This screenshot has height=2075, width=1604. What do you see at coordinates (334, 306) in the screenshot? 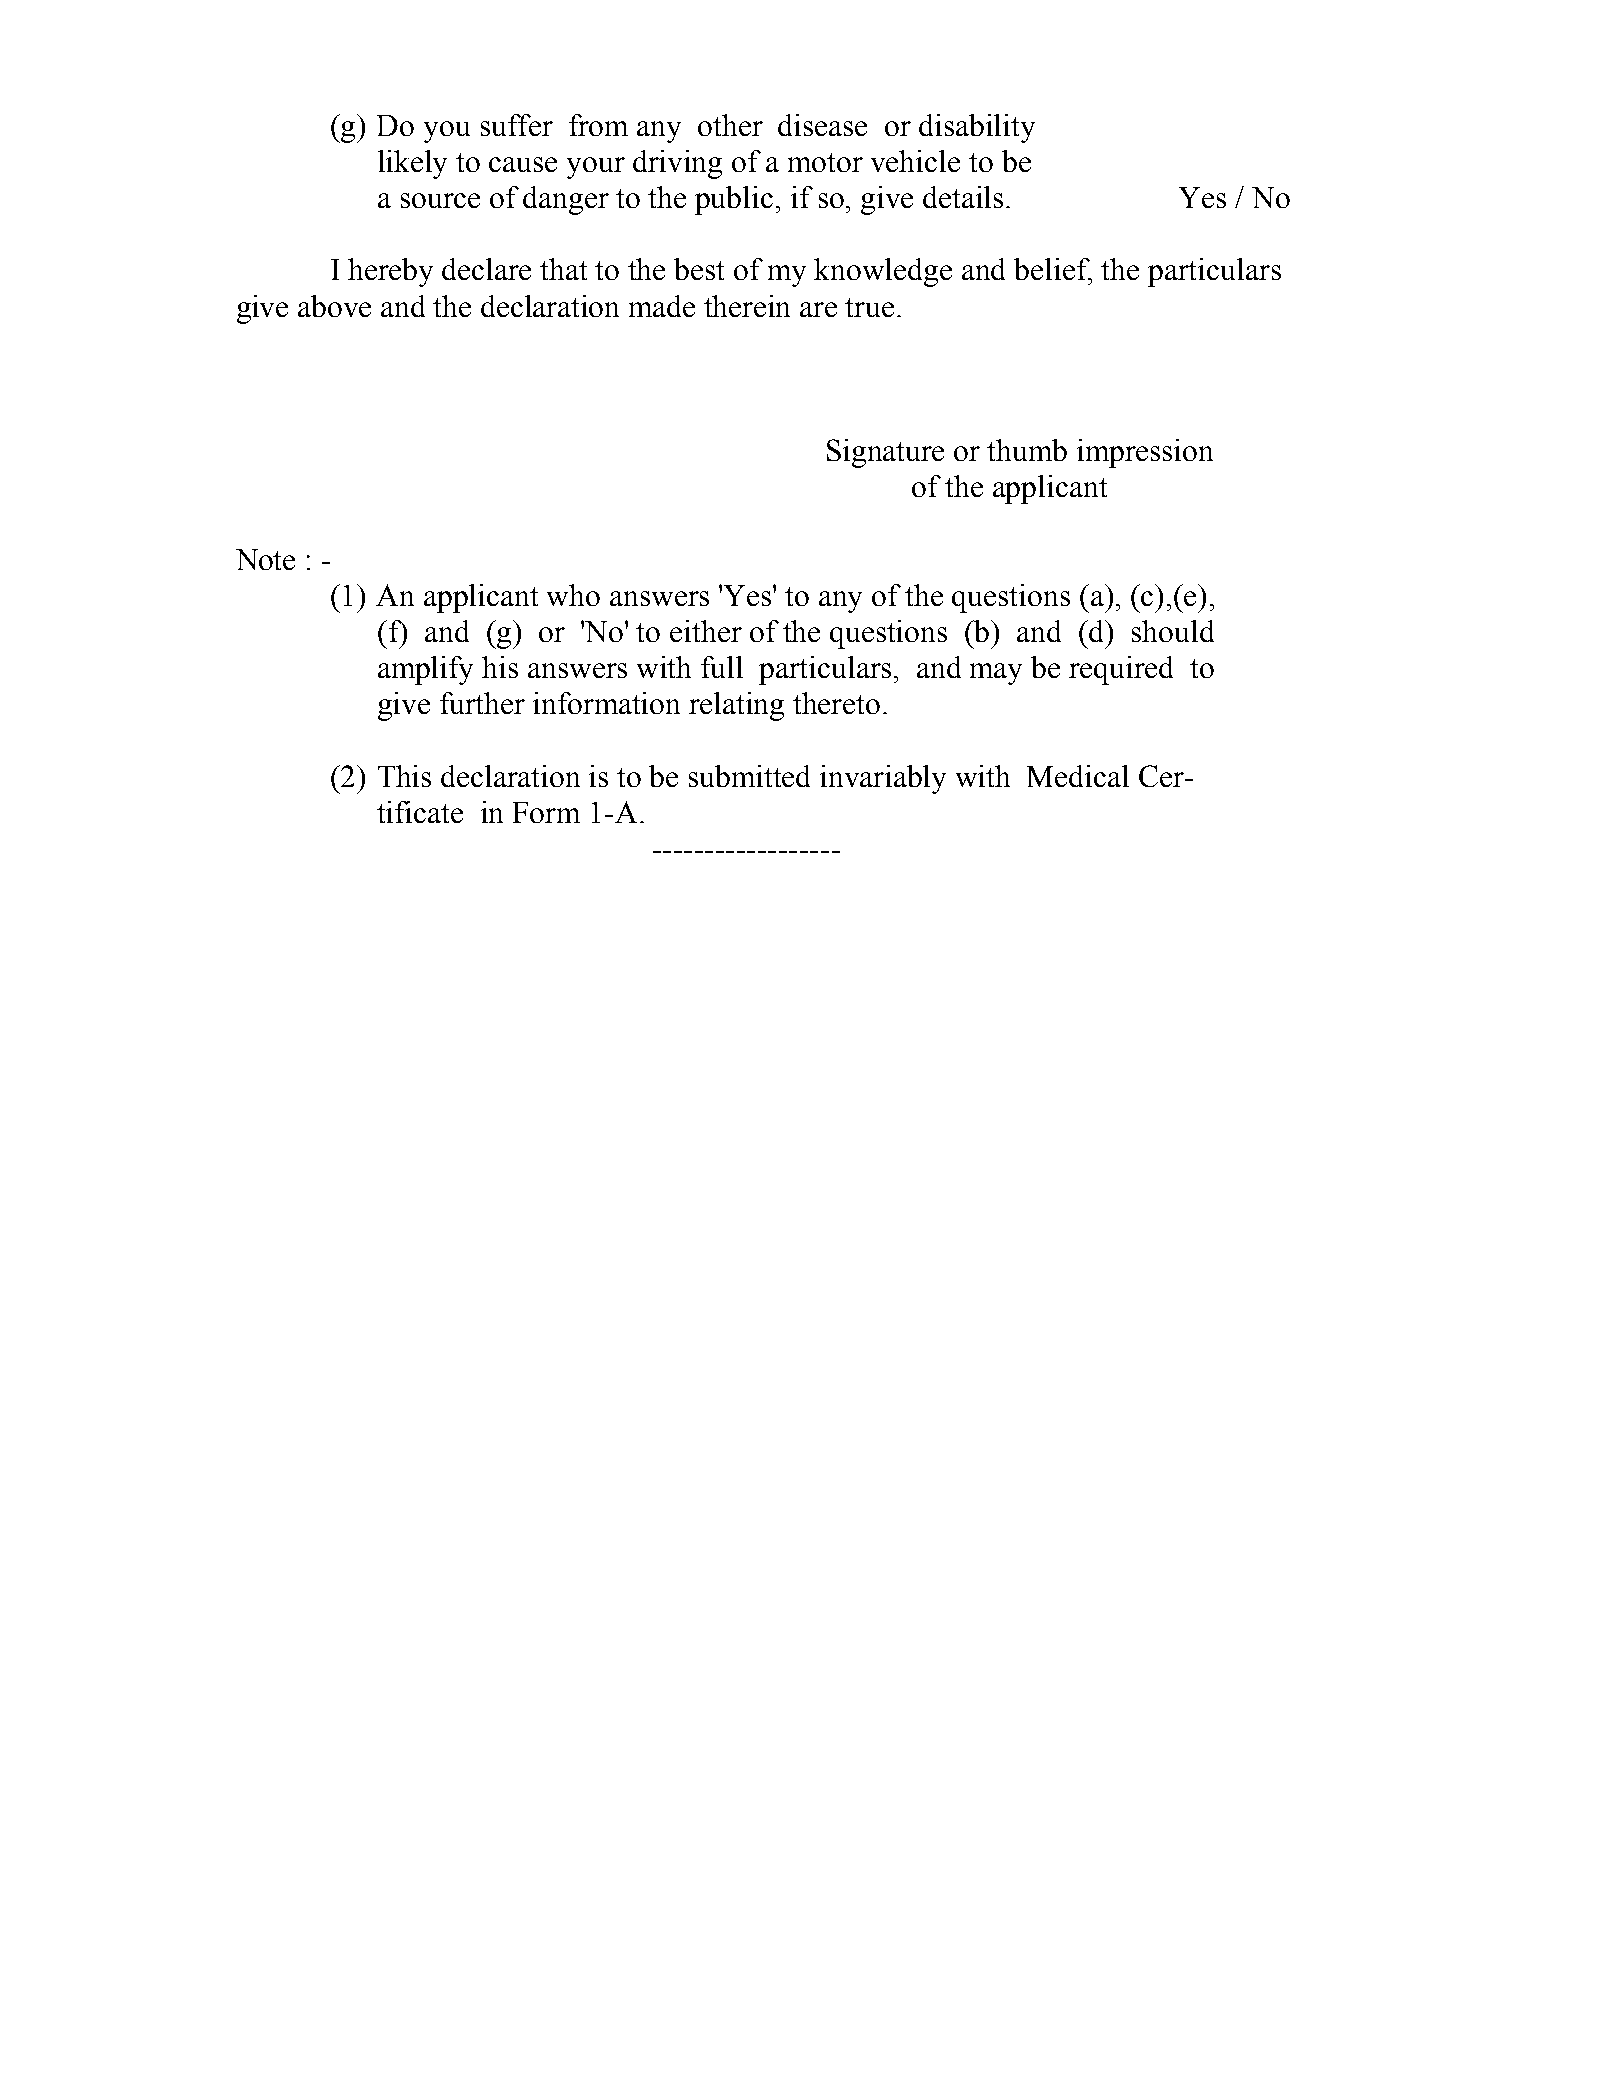
I see `above` at bounding box center [334, 306].
